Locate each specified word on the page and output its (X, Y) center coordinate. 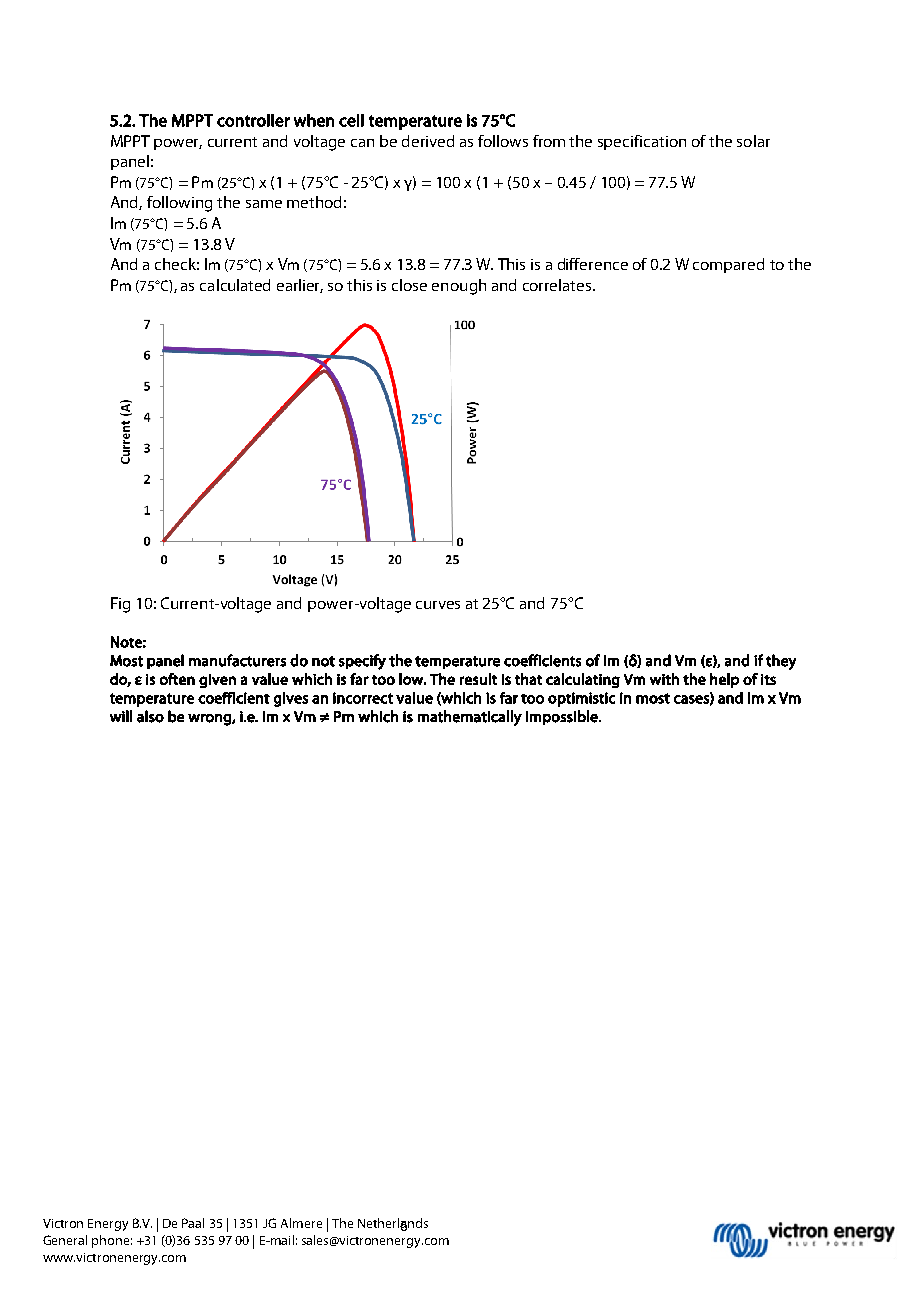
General (65, 1240)
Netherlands (393, 1224)
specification (642, 142)
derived (428, 141)
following (179, 204)
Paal (193, 1223)
